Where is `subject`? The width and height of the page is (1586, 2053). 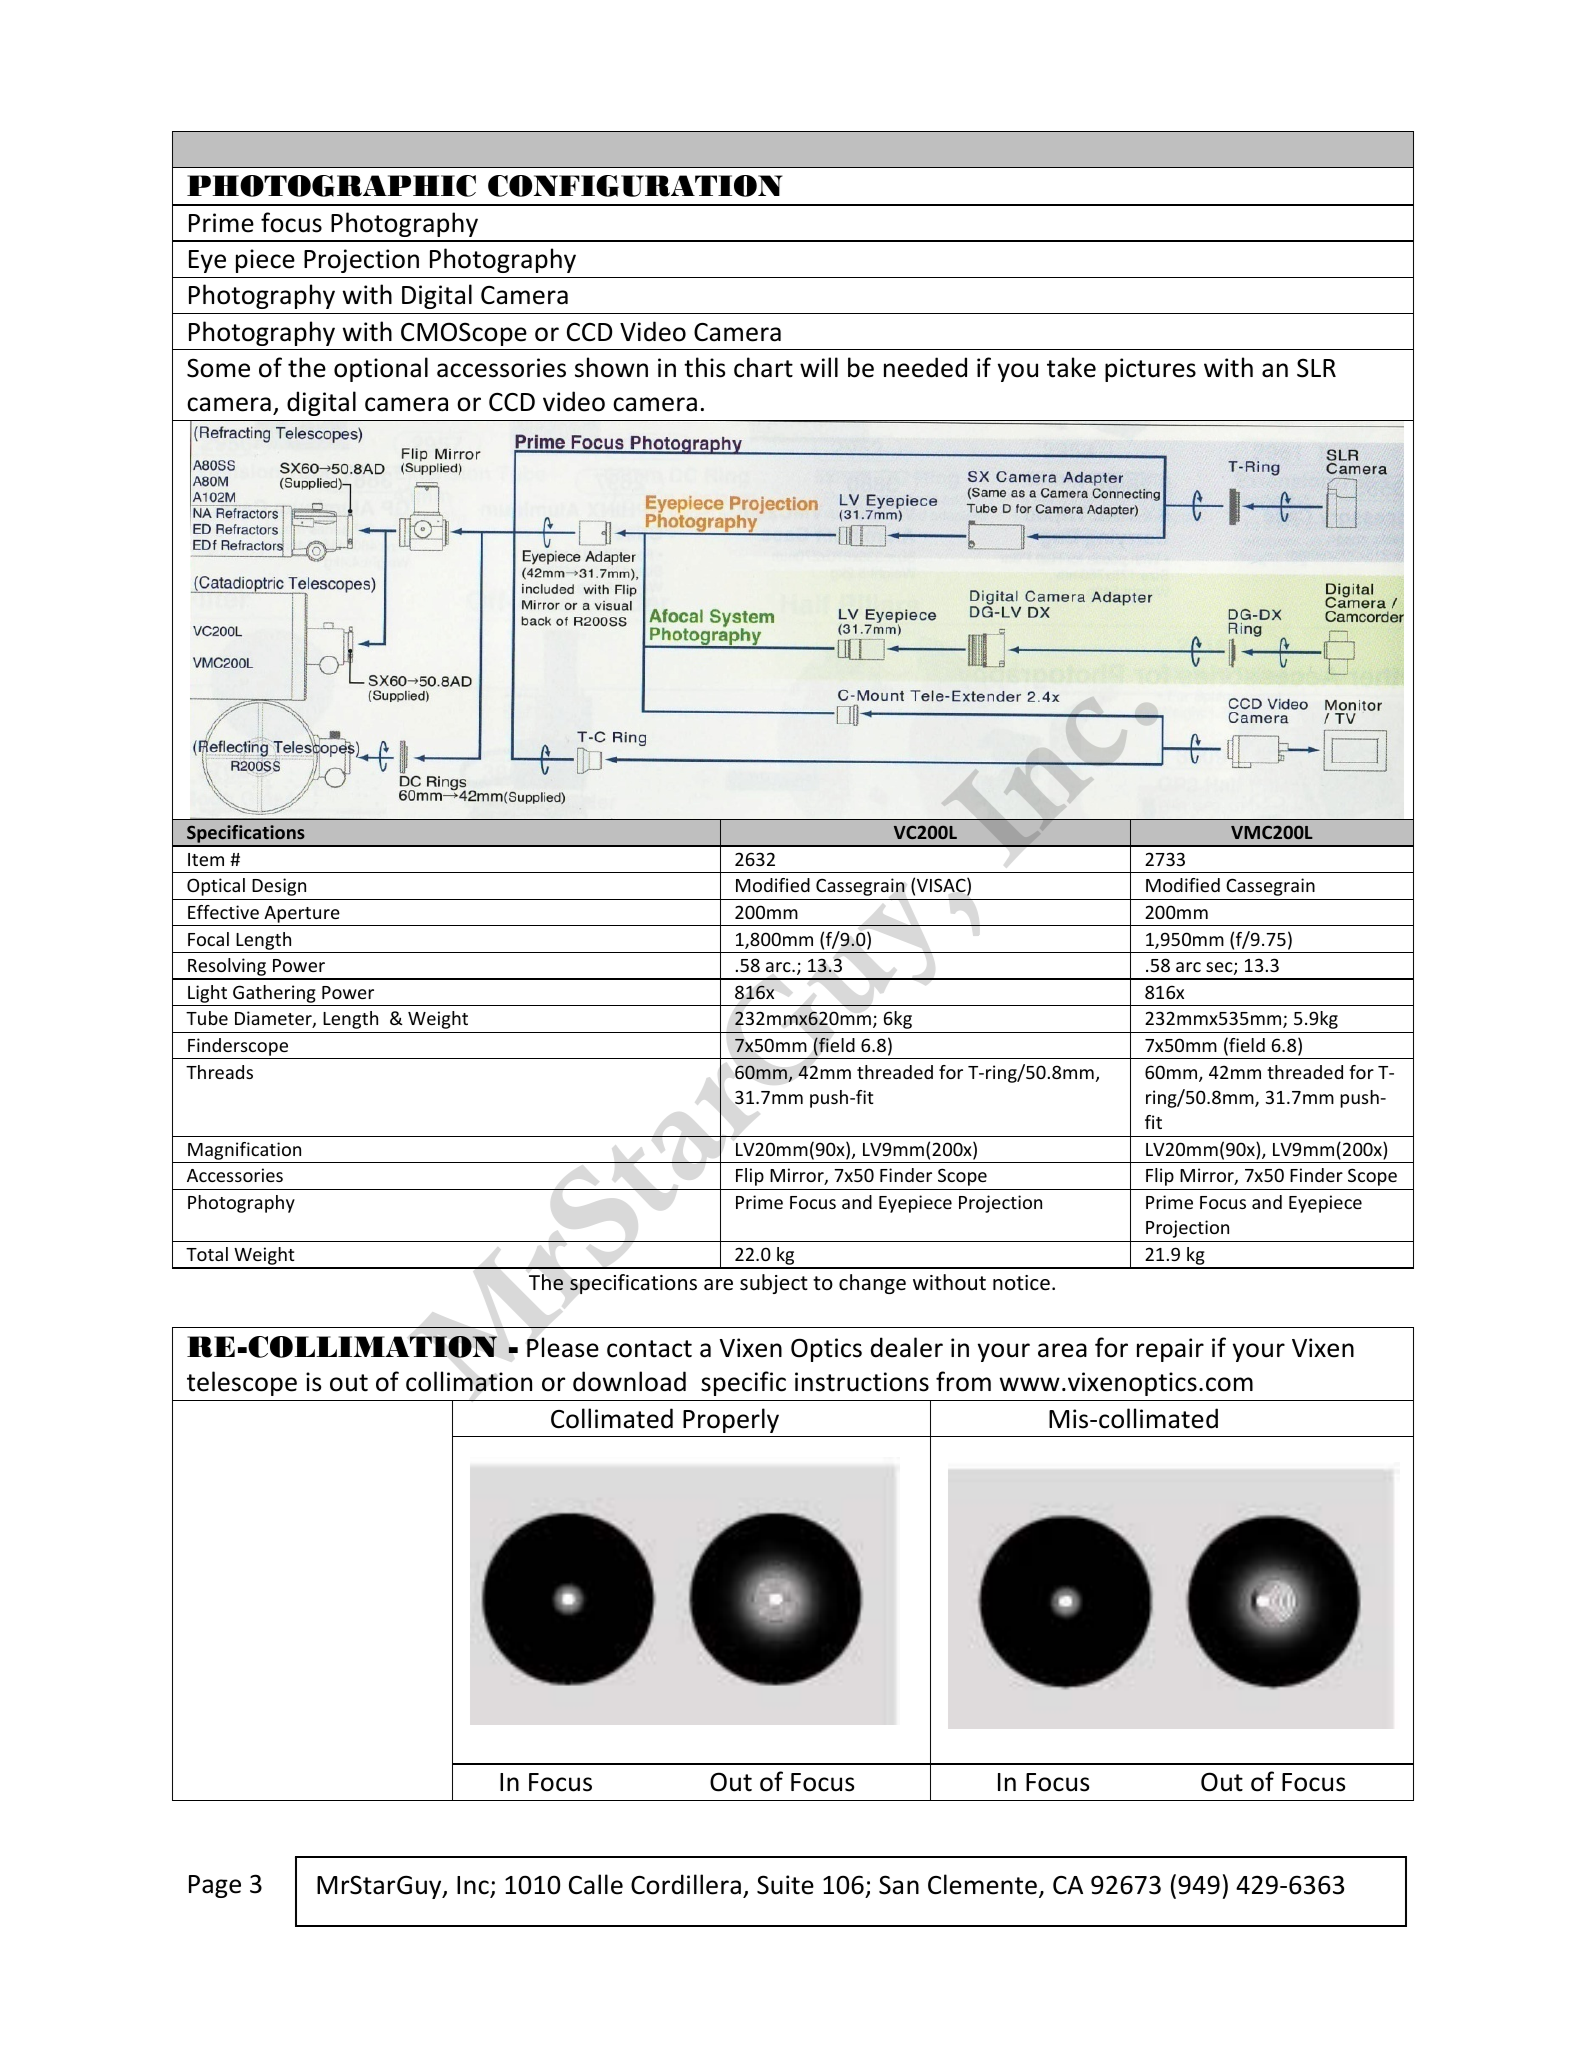 subject is located at coordinates (774, 1284).
